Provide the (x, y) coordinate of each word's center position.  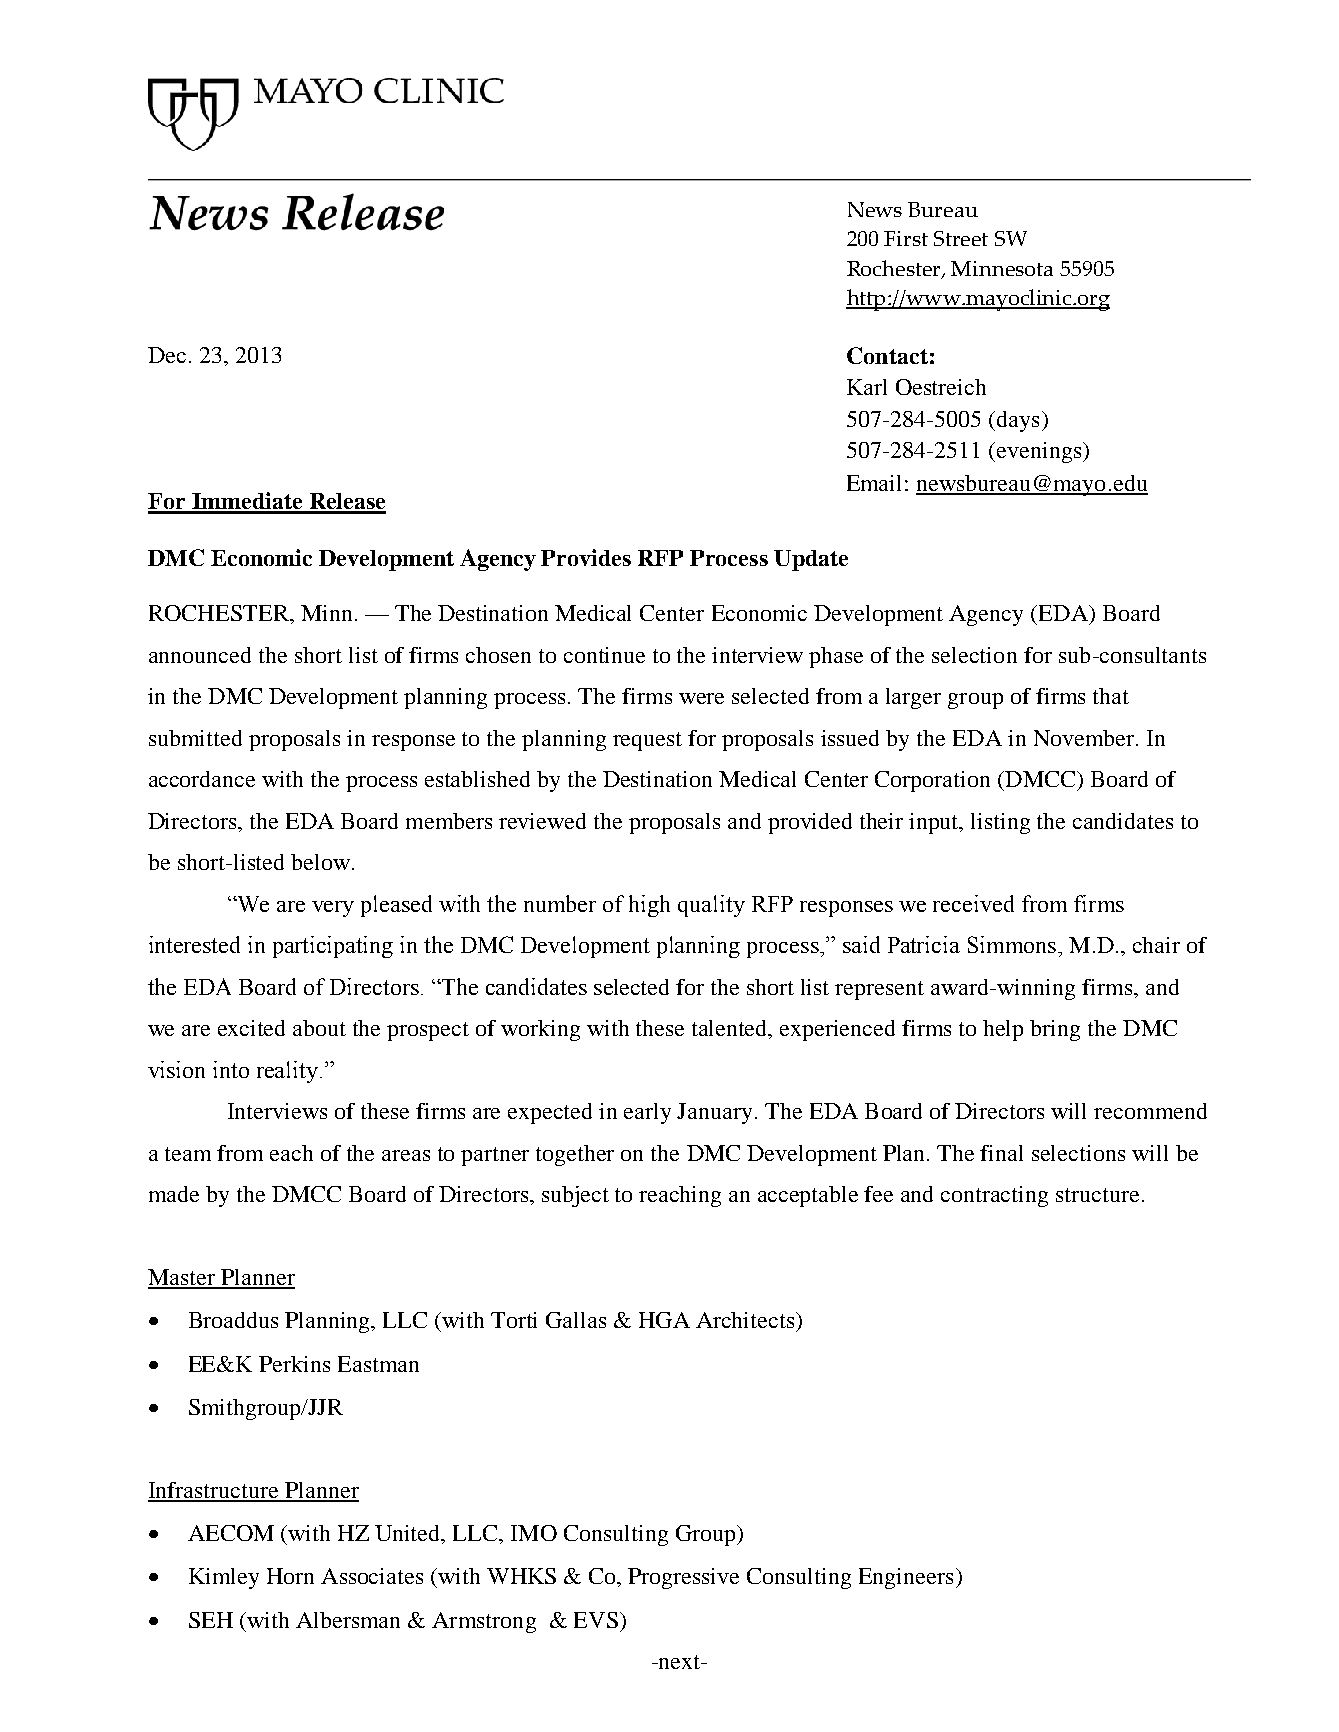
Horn (290, 1576)
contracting (994, 1196)
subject (575, 1196)
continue (604, 655)
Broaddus (233, 1320)
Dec (167, 355)
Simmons (1012, 944)
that (1111, 696)
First (906, 238)
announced (200, 655)
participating (333, 947)
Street (961, 238)
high (649, 906)
